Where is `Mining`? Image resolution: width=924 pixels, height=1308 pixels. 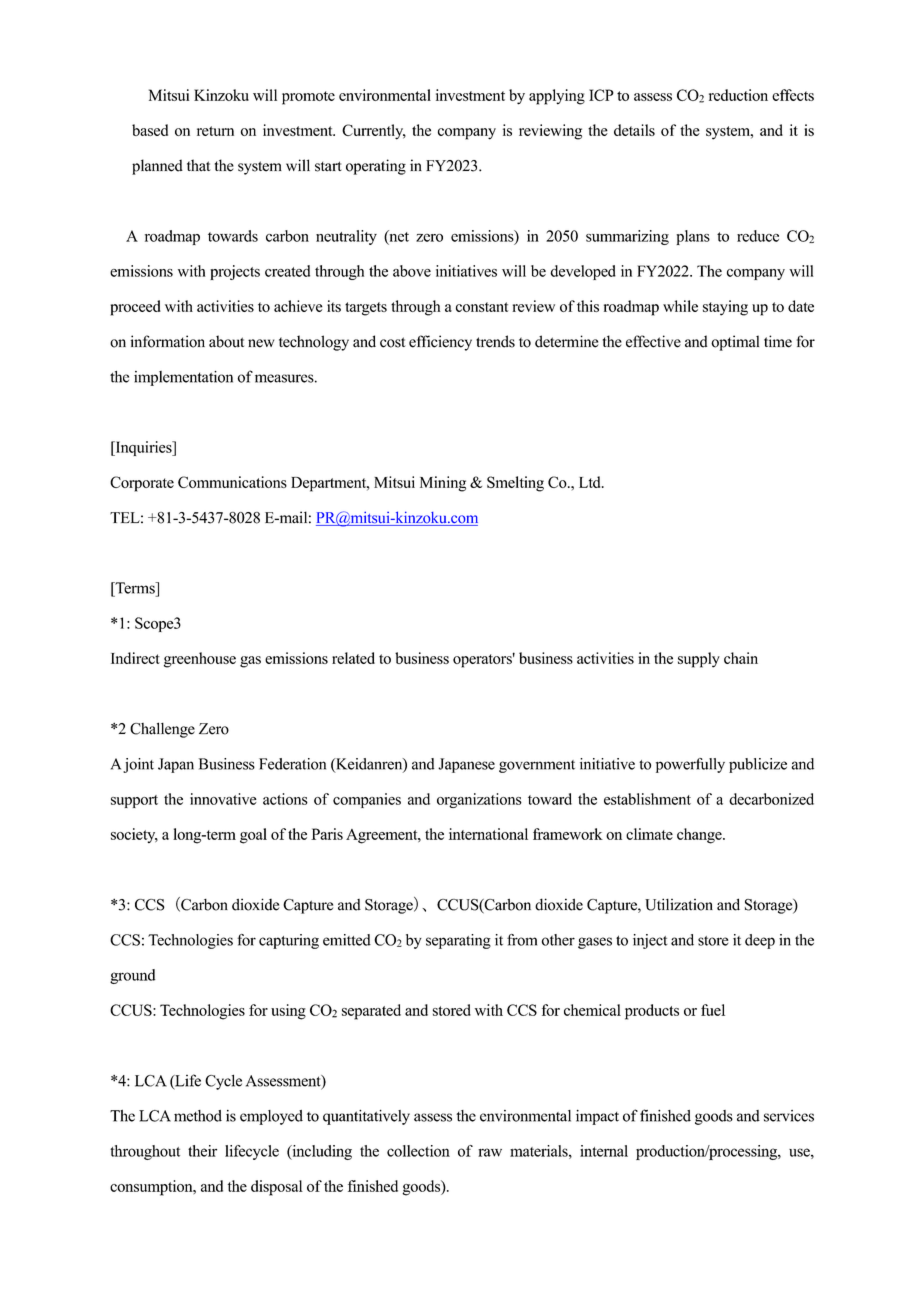
Mining is located at coordinates (443, 484).
